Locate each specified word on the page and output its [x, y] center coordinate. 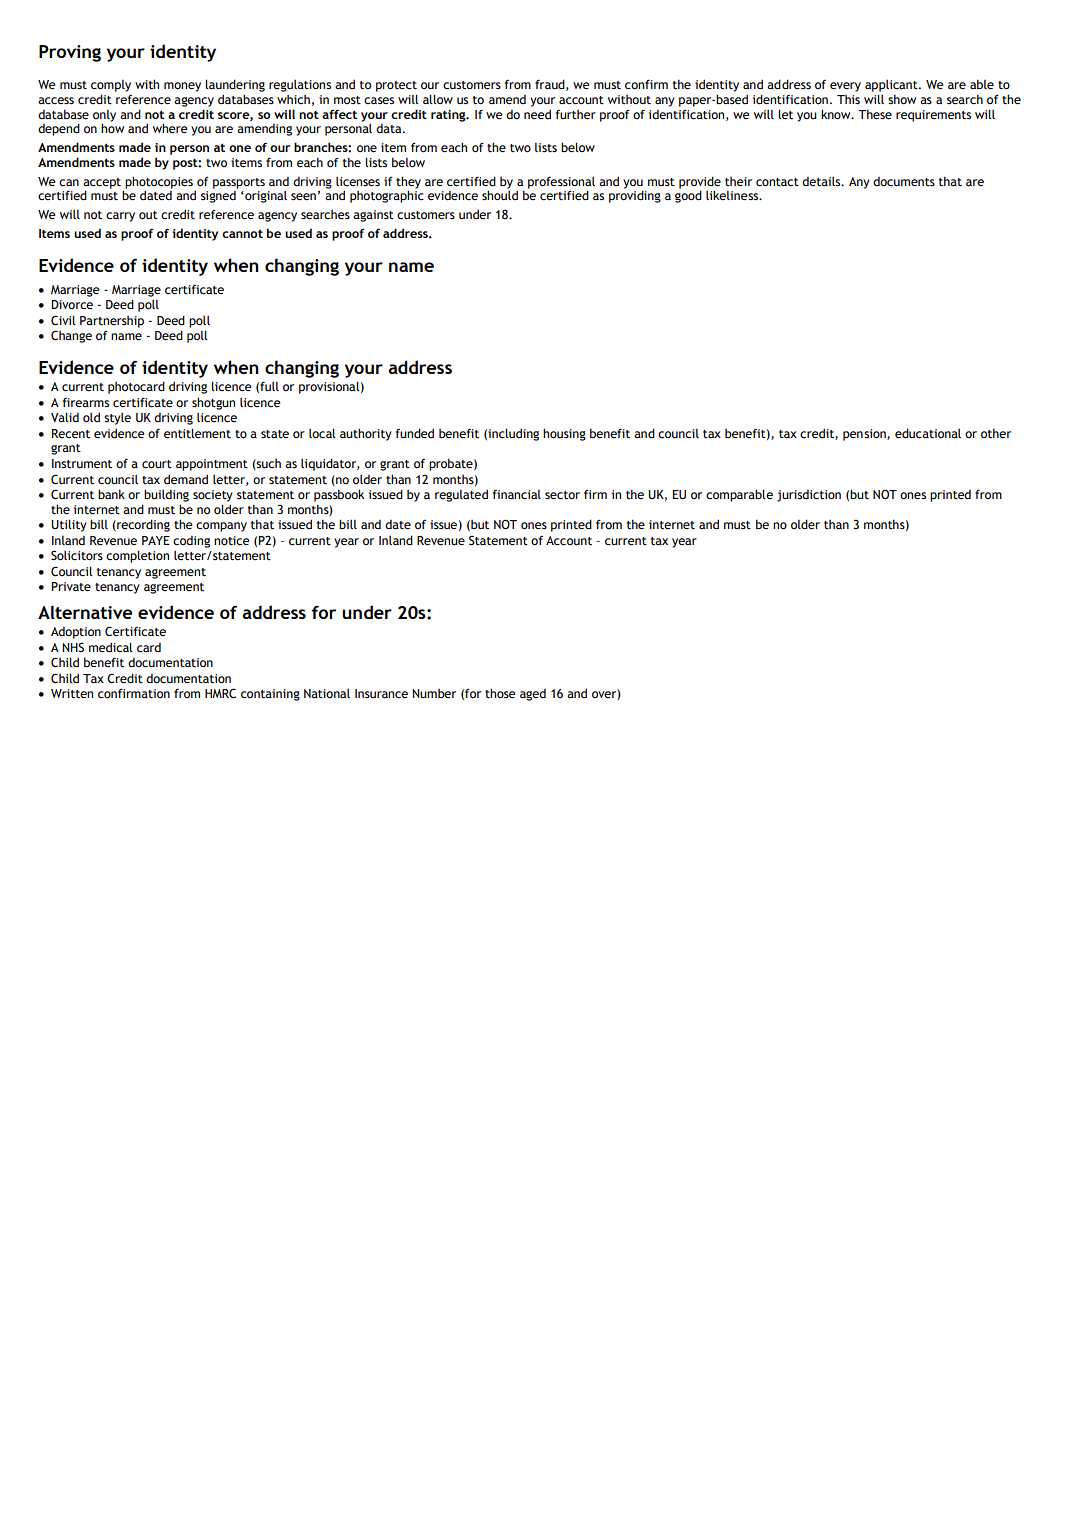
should [500, 195]
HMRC [220, 693]
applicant [892, 85]
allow [438, 99]
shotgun [213, 403]
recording [142, 525]
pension [865, 435]
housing [564, 434]
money [182, 87]
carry [120, 217]
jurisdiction [809, 496]
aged [533, 695]
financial [517, 494]
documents [904, 182]
